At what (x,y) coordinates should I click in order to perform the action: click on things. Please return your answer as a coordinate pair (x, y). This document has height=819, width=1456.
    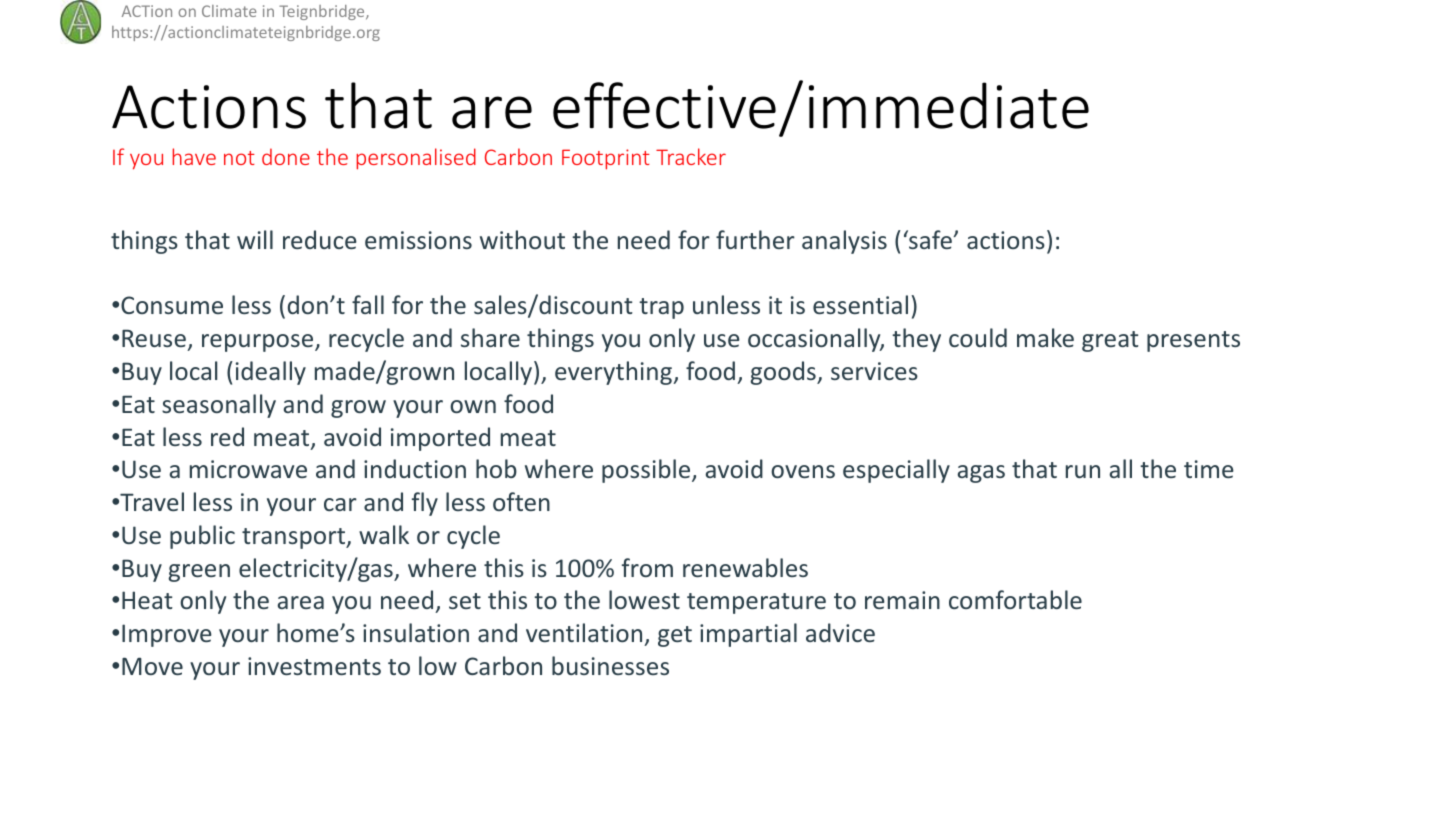
    Looking at the image, I should click on (560, 340).
